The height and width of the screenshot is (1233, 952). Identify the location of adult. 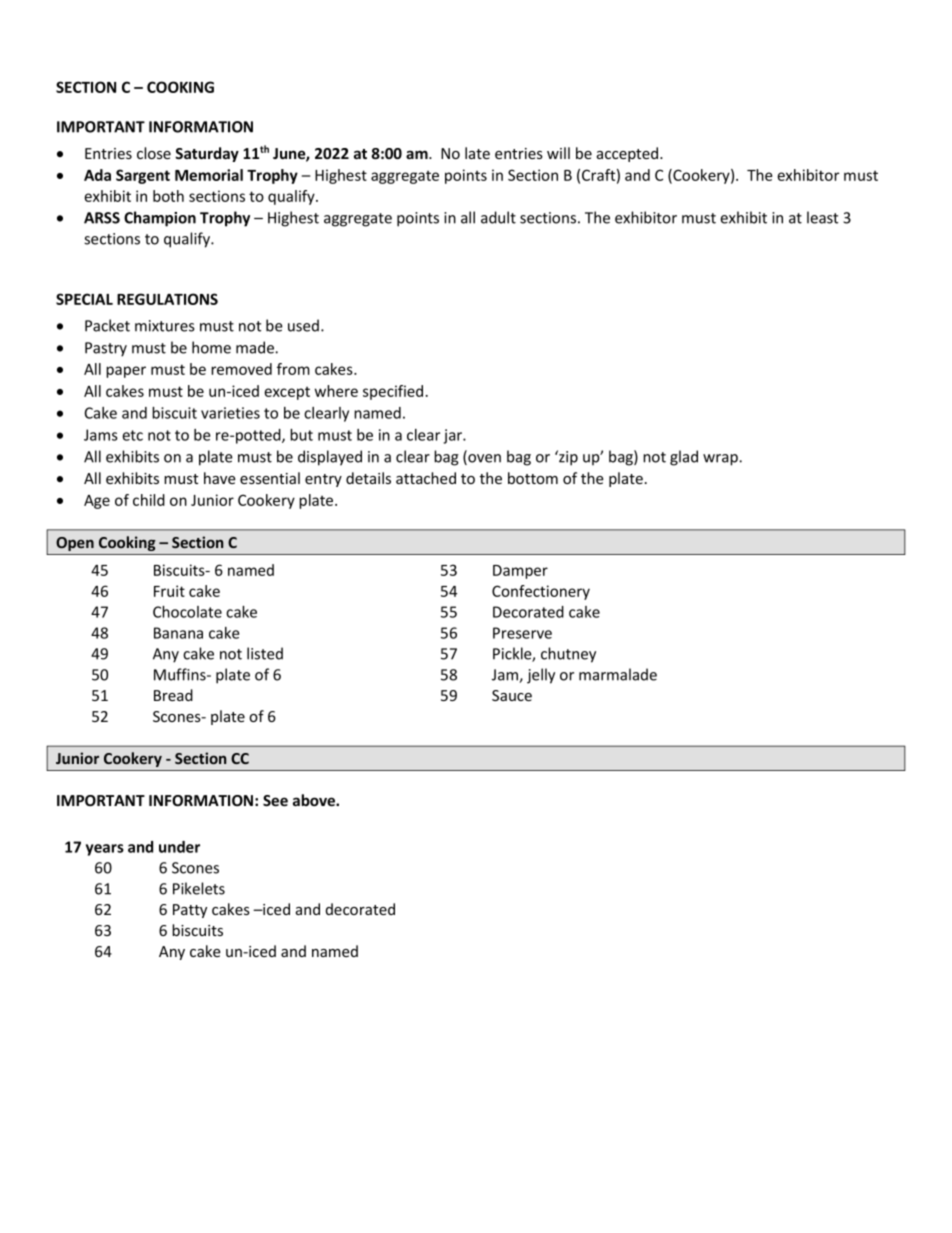
(498, 217).
